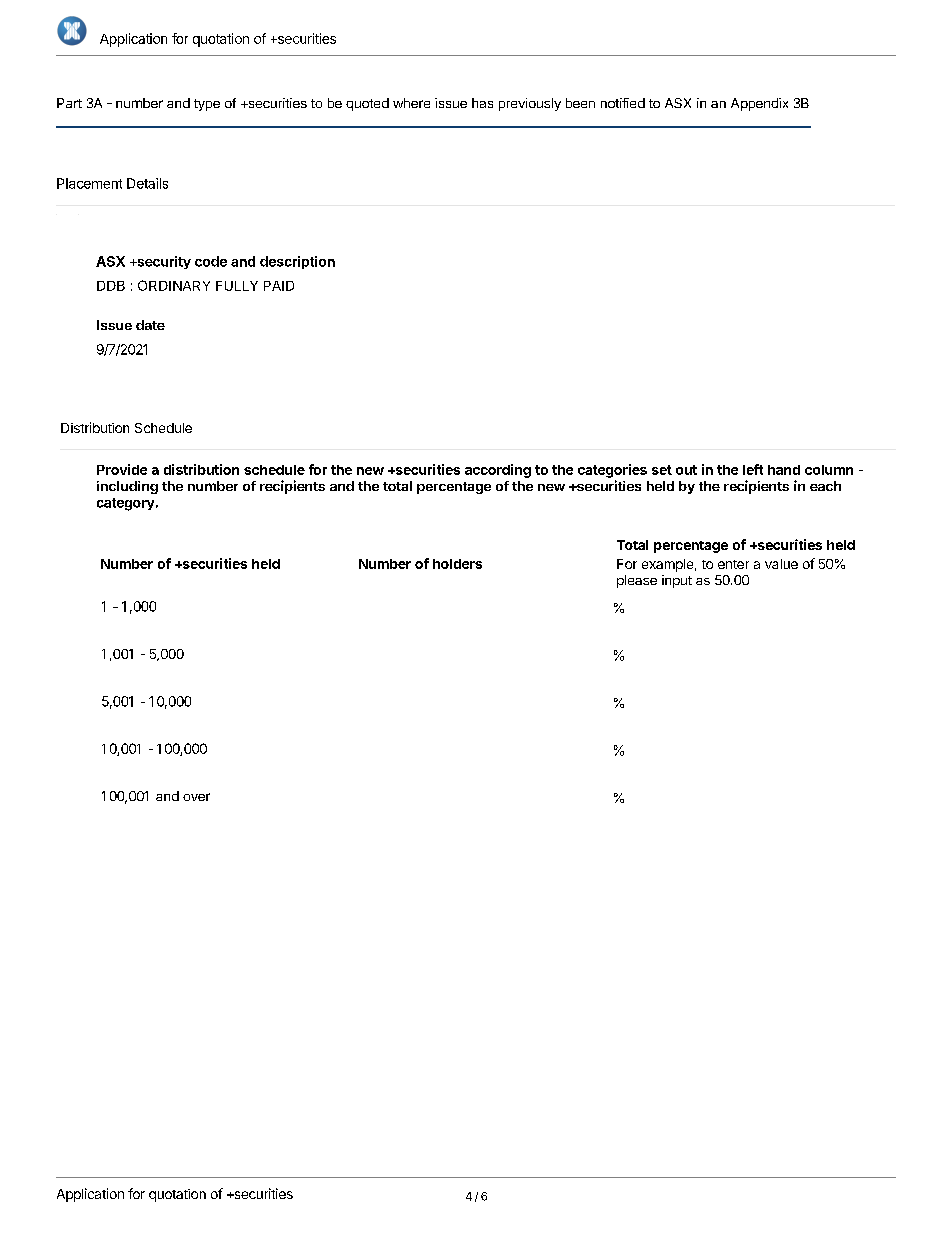  What do you see at coordinates (457, 564) in the document?
I see `holders` at bounding box center [457, 564].
